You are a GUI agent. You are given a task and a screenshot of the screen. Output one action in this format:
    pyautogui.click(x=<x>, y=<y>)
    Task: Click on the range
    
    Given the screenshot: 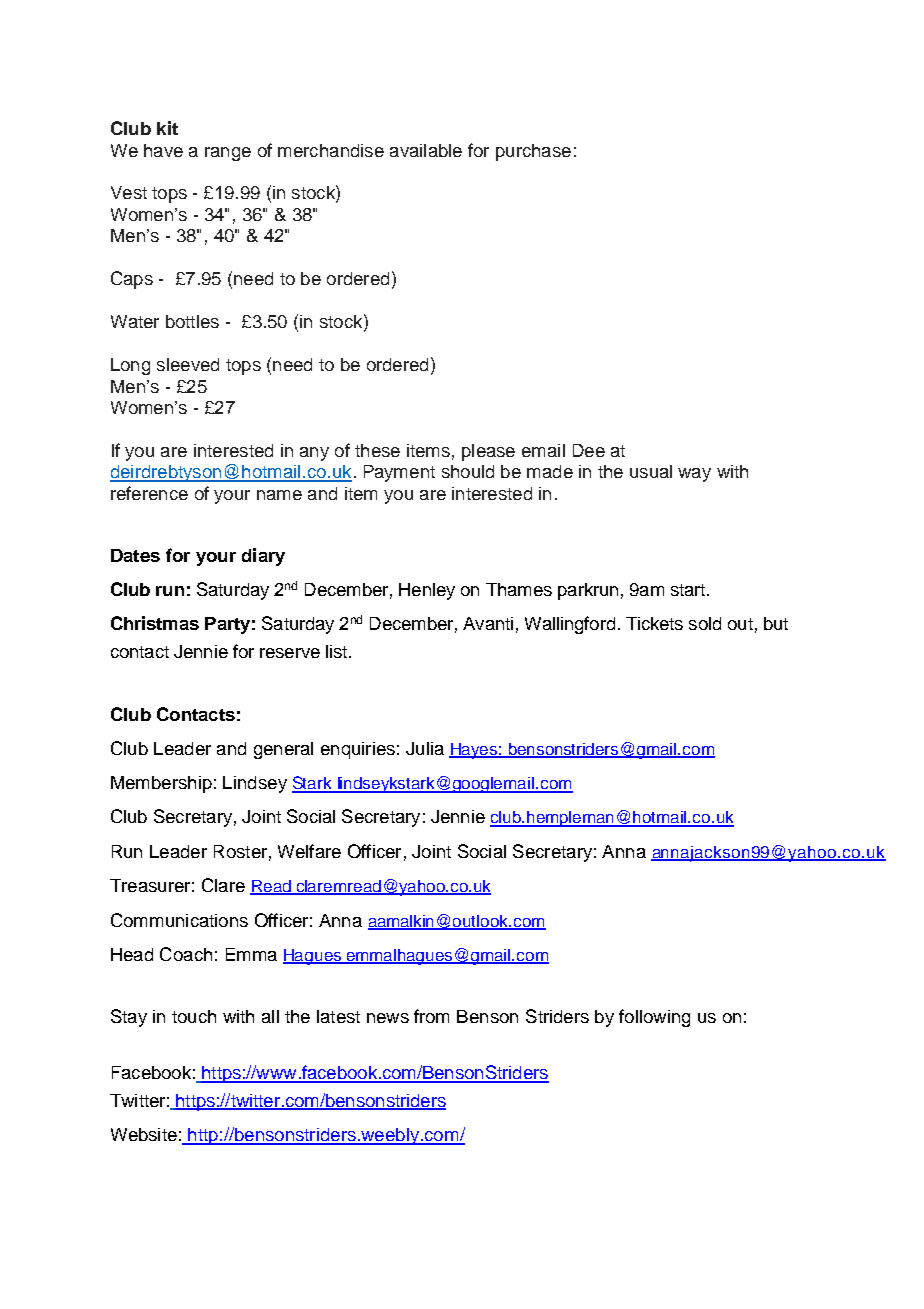 What is the action you would take?
    pyautogui.click(x=228, y=154)
